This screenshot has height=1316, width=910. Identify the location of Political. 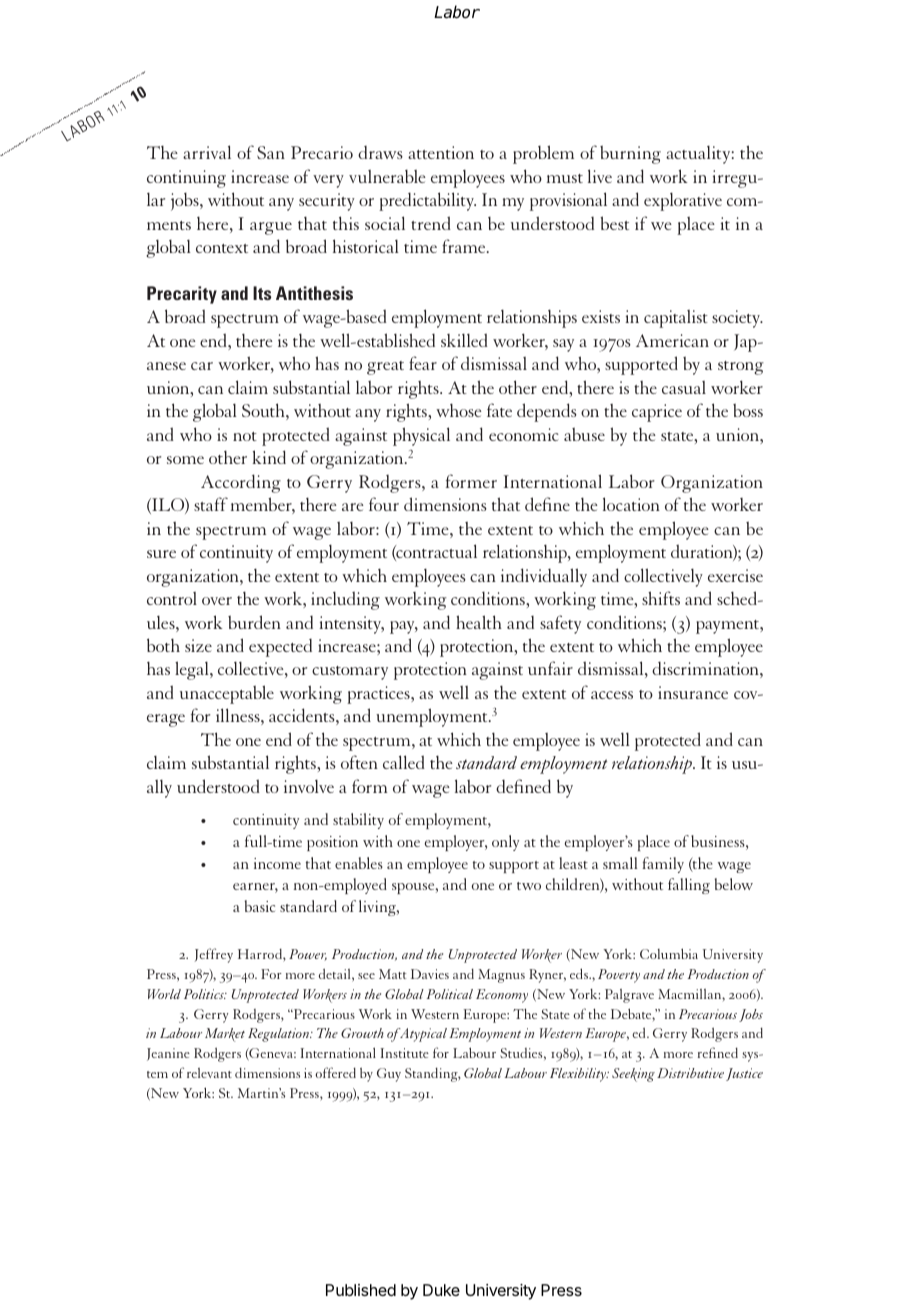
(450, 994).
